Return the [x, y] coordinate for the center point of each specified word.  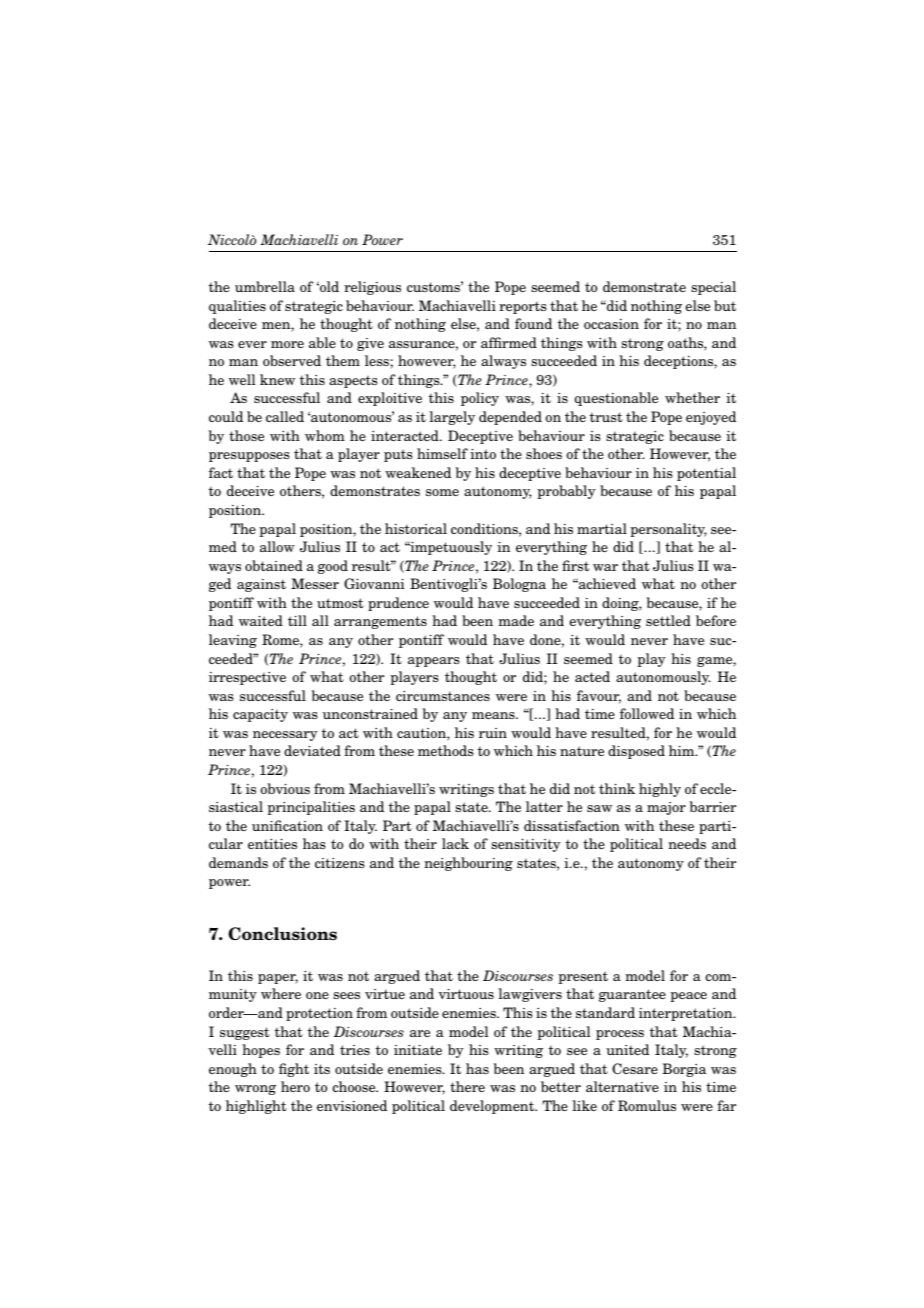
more [287, 344]
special [713, 288]
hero [295, 1086]
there [467, 1086]
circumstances [443, 696]
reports [523, 307]
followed [647, 713]
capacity [260, 715]
